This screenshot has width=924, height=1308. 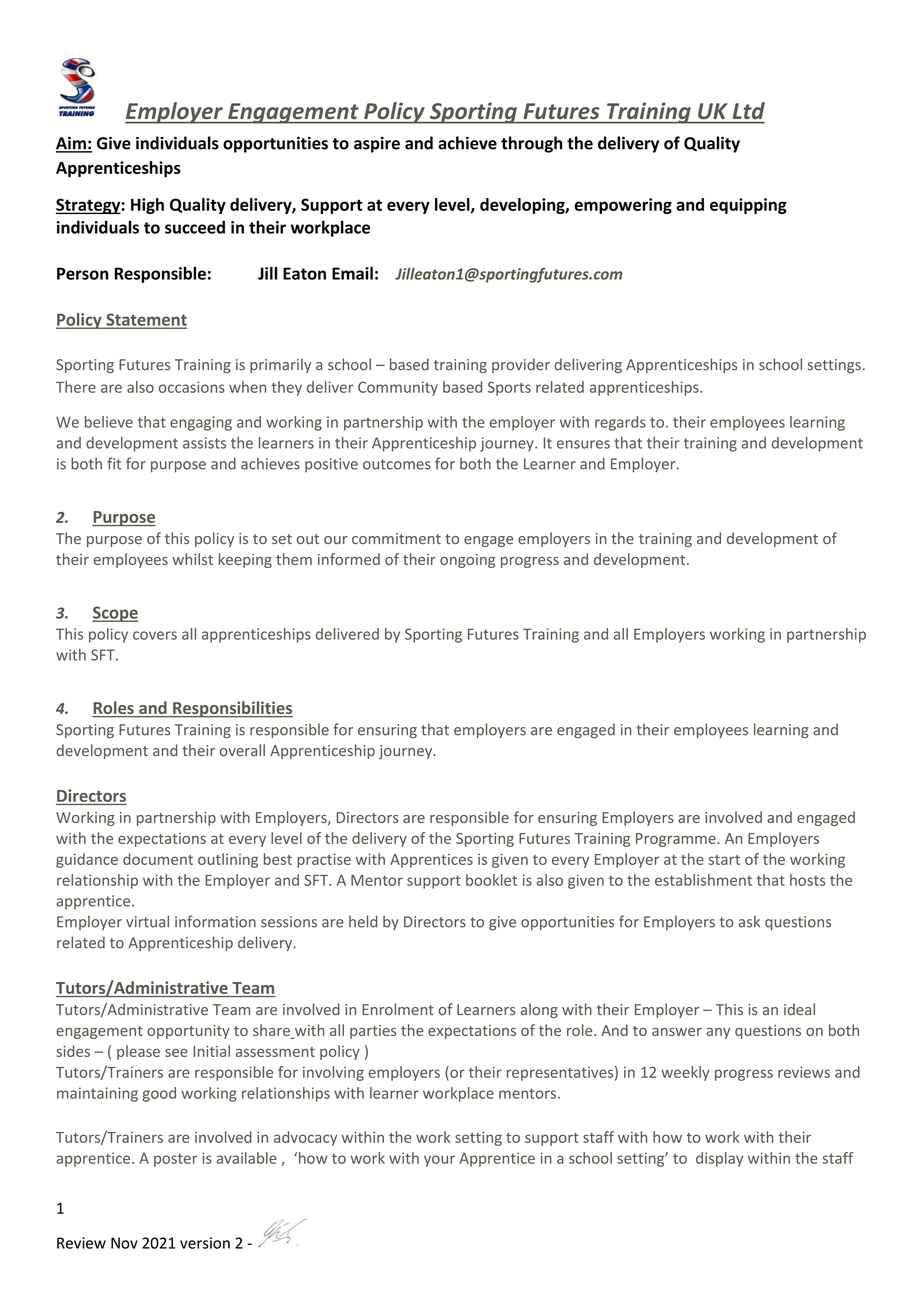 I want to click on ask, so click(x=749, y=921).
